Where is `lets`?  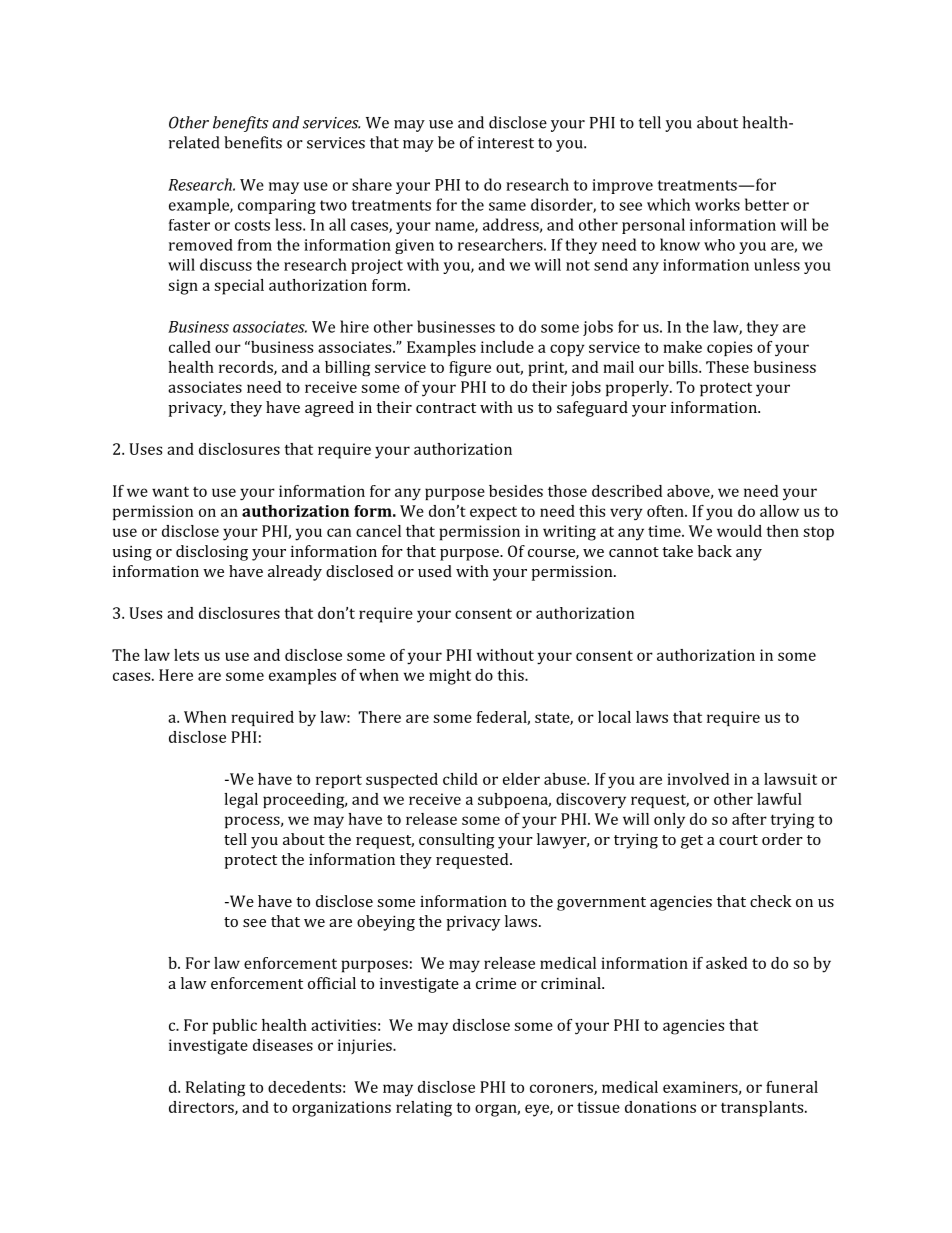
lets is located at coordinates (186, 655).
